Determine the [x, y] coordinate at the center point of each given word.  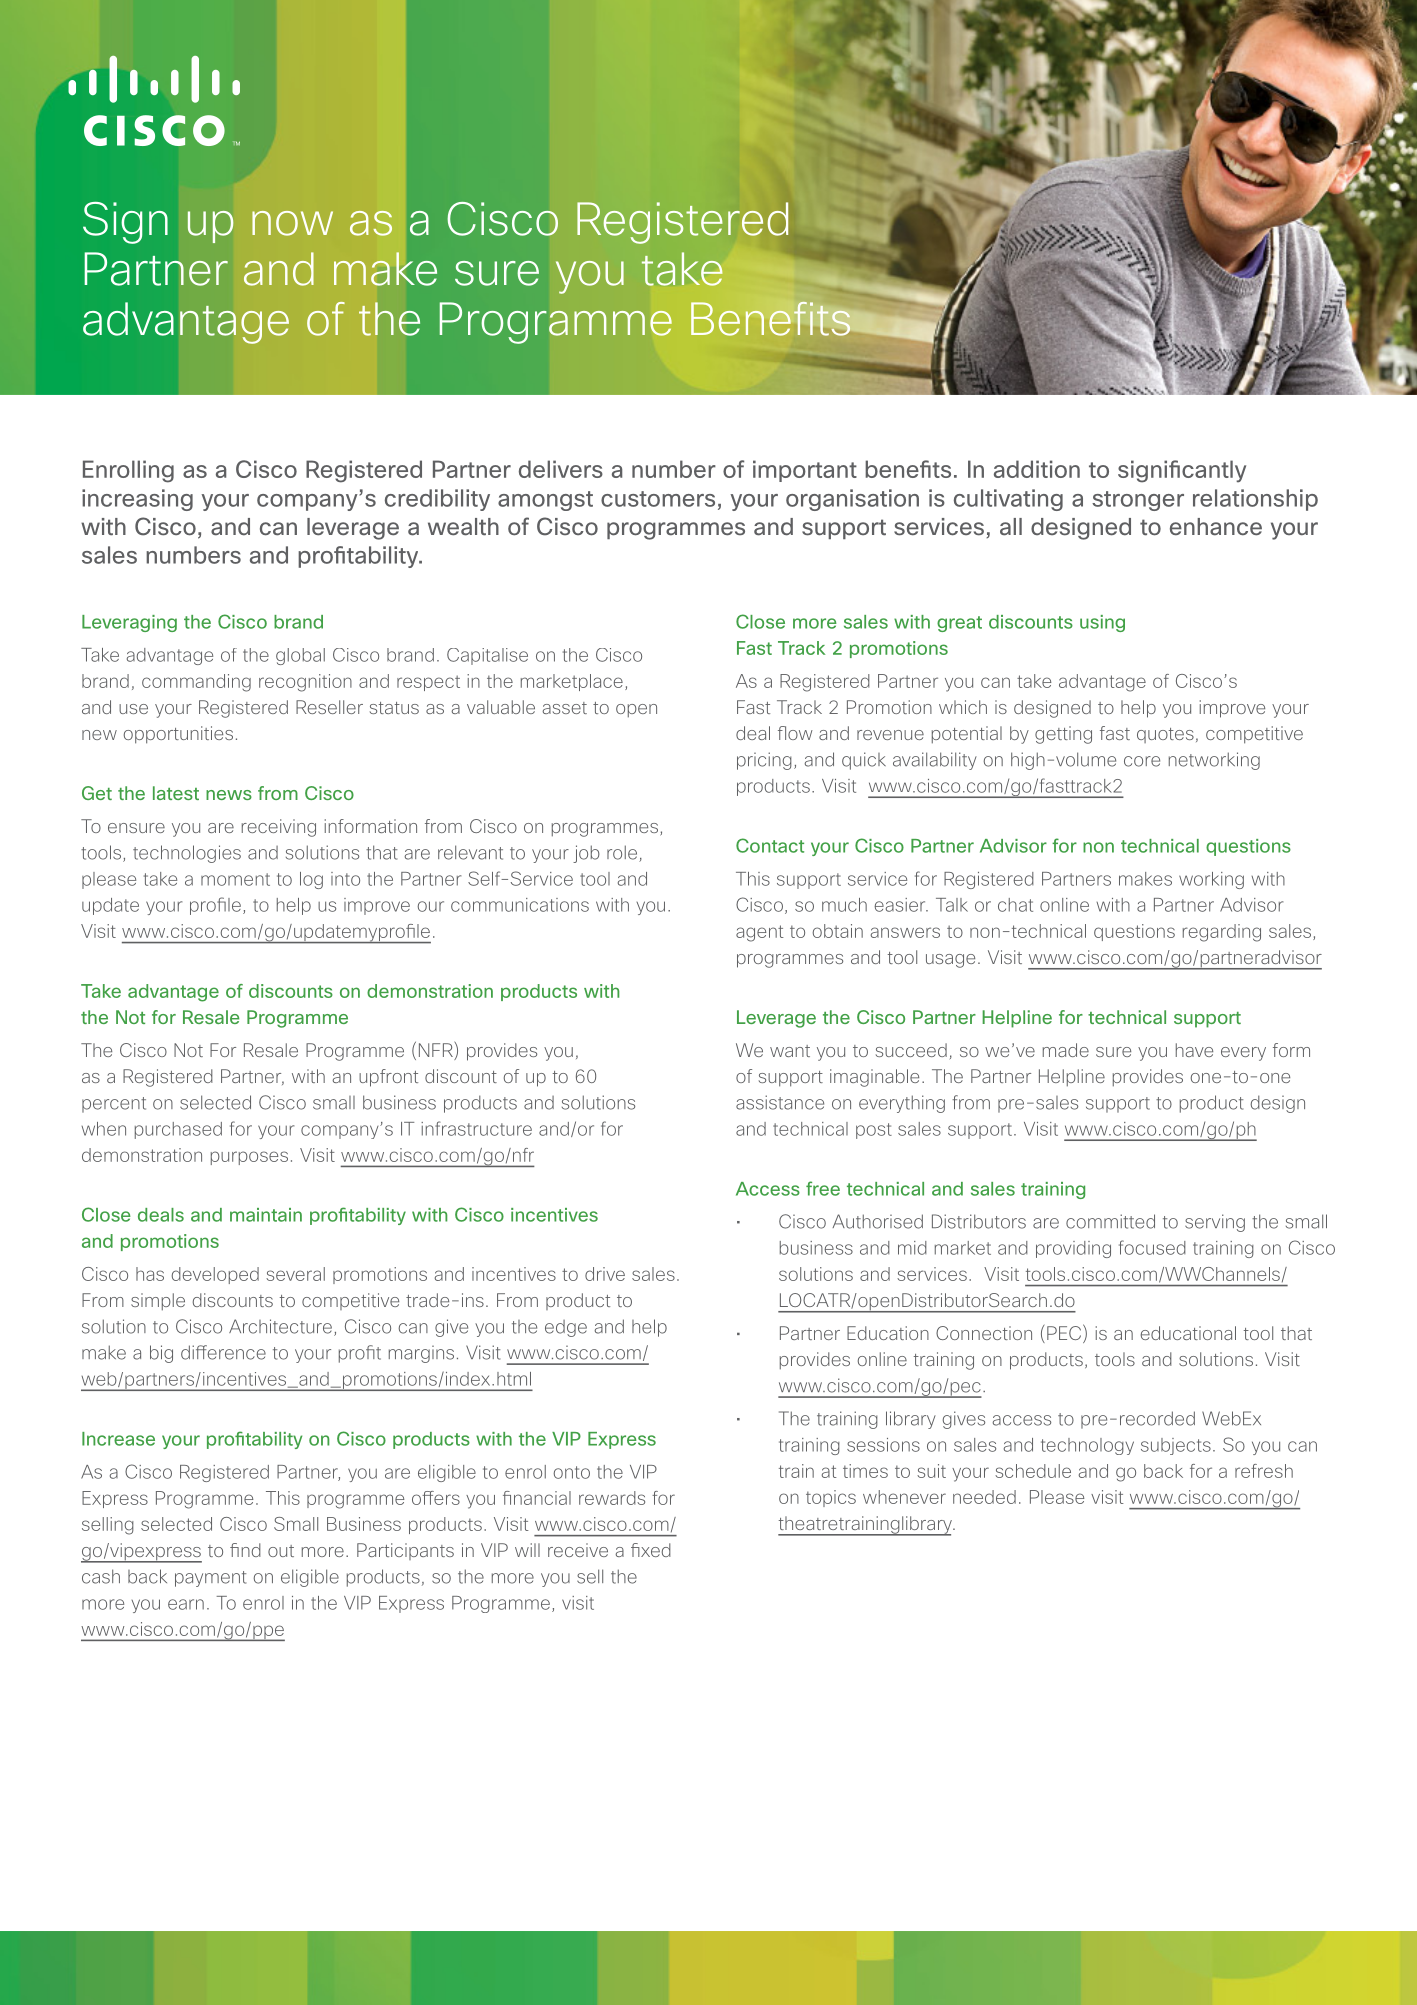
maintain [266, 1215]
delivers [561, 469]
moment [235, 879]
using [1102, 623]
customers [658, 499]
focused [1152, 1247]
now [292, 223]
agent [760, 933]
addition [1037, 469]
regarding [1222, 933]
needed [984, 1497]
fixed [651, 1550]
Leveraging [129, 623]
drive [605, 1274]
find [245, 1550]
